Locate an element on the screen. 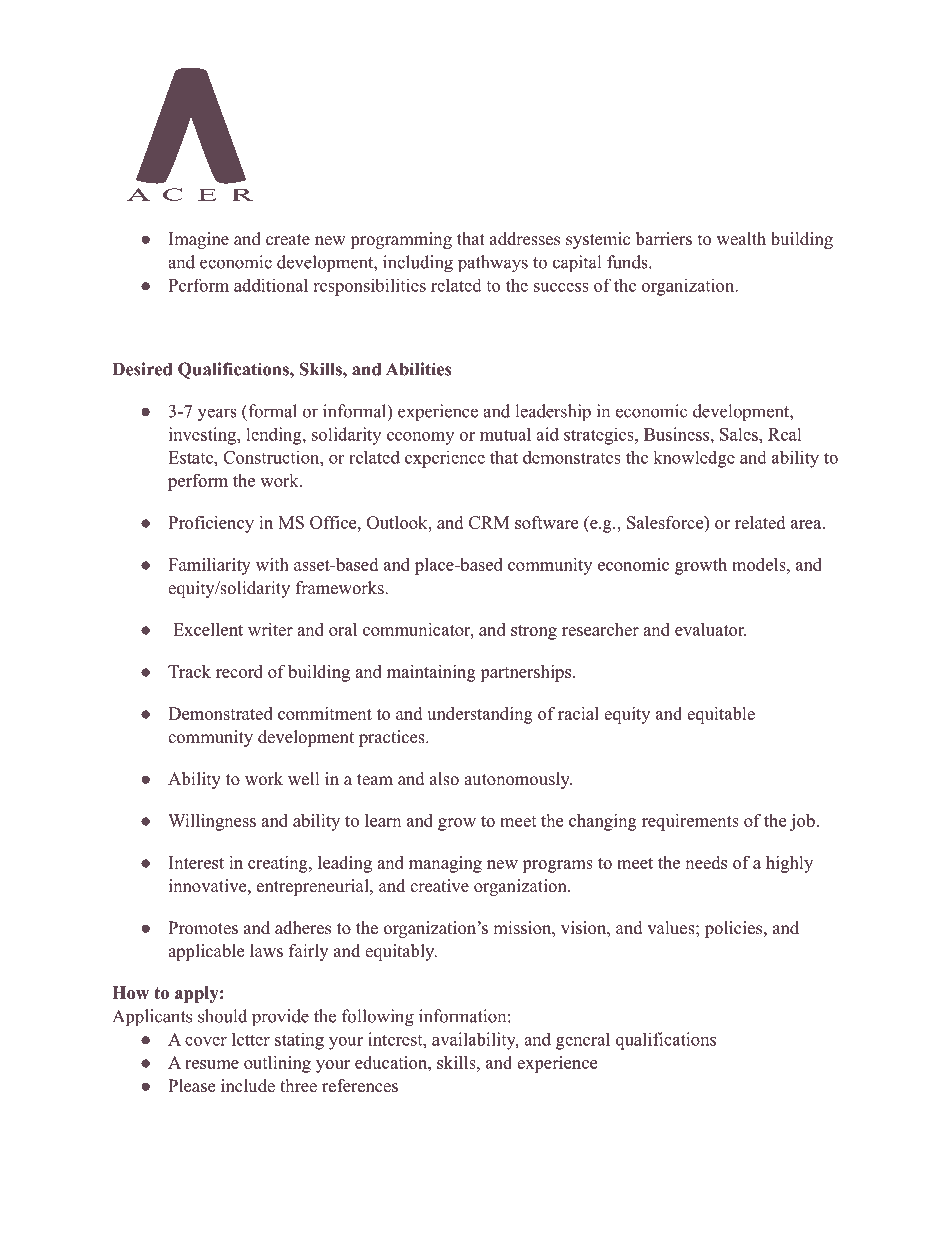 The height and width of the screenshot is (1233, 952). resume is located at coordinates (212, 1064).
